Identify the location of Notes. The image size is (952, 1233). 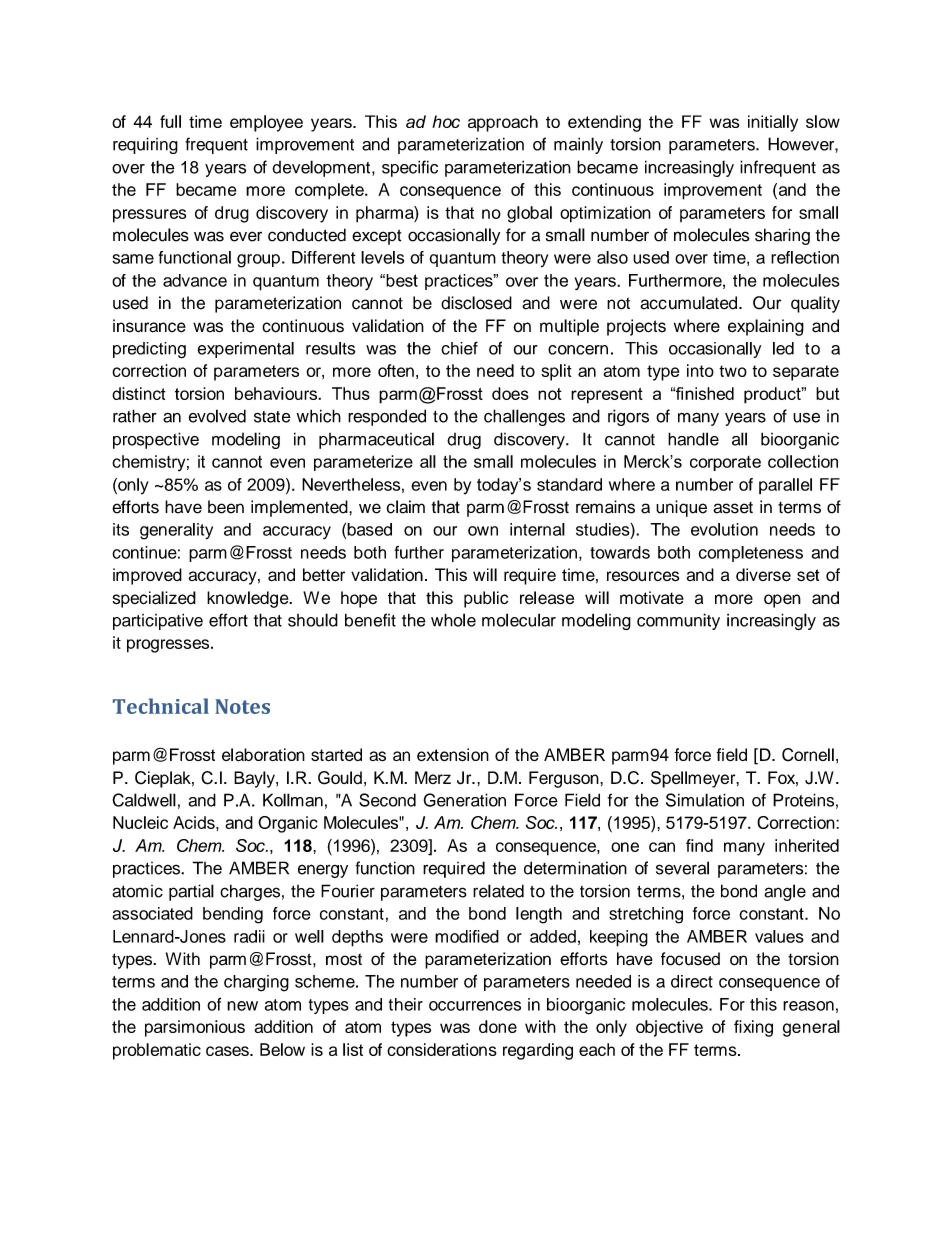
(242, 706).
